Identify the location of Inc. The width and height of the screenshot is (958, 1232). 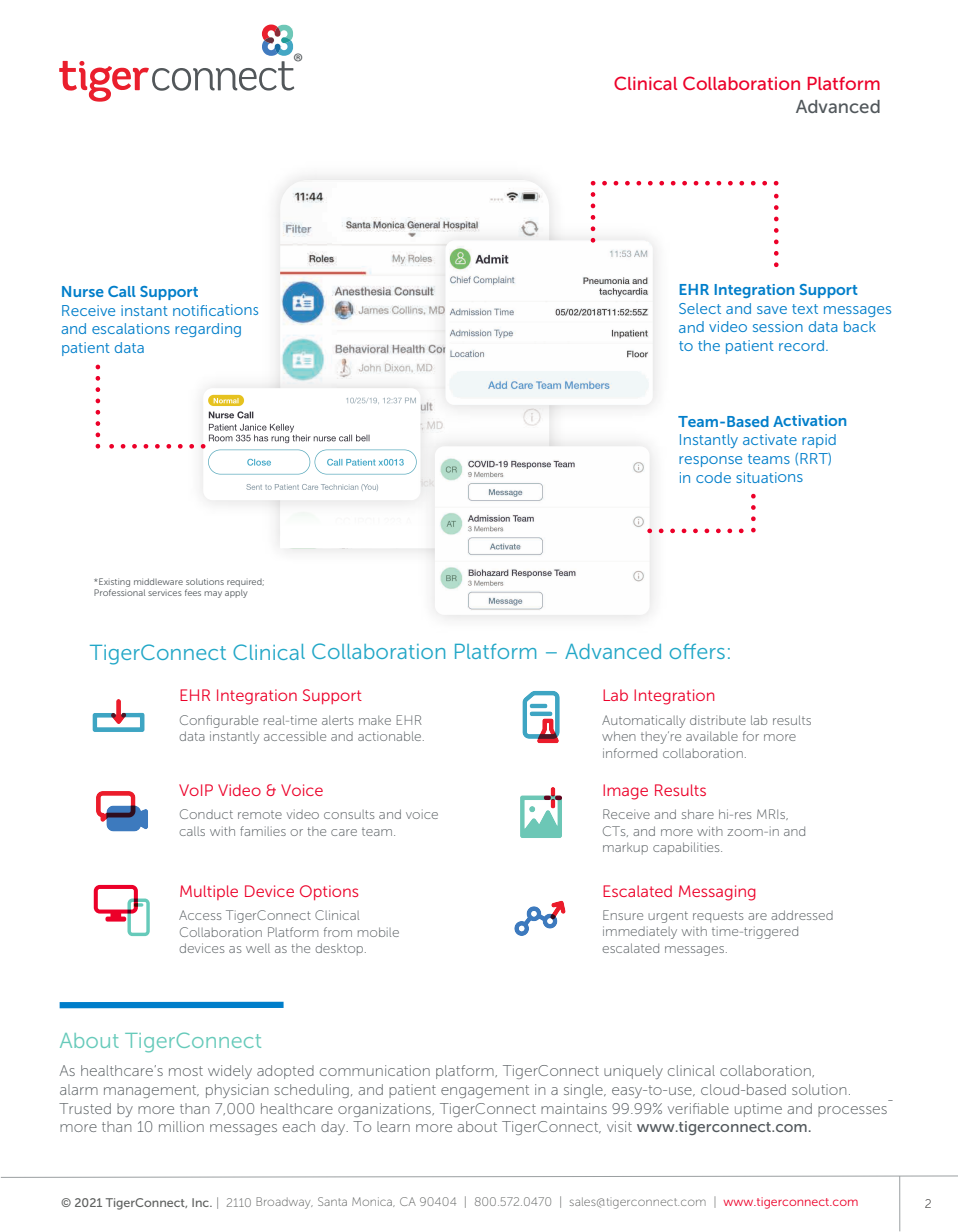
(201, 1202).
